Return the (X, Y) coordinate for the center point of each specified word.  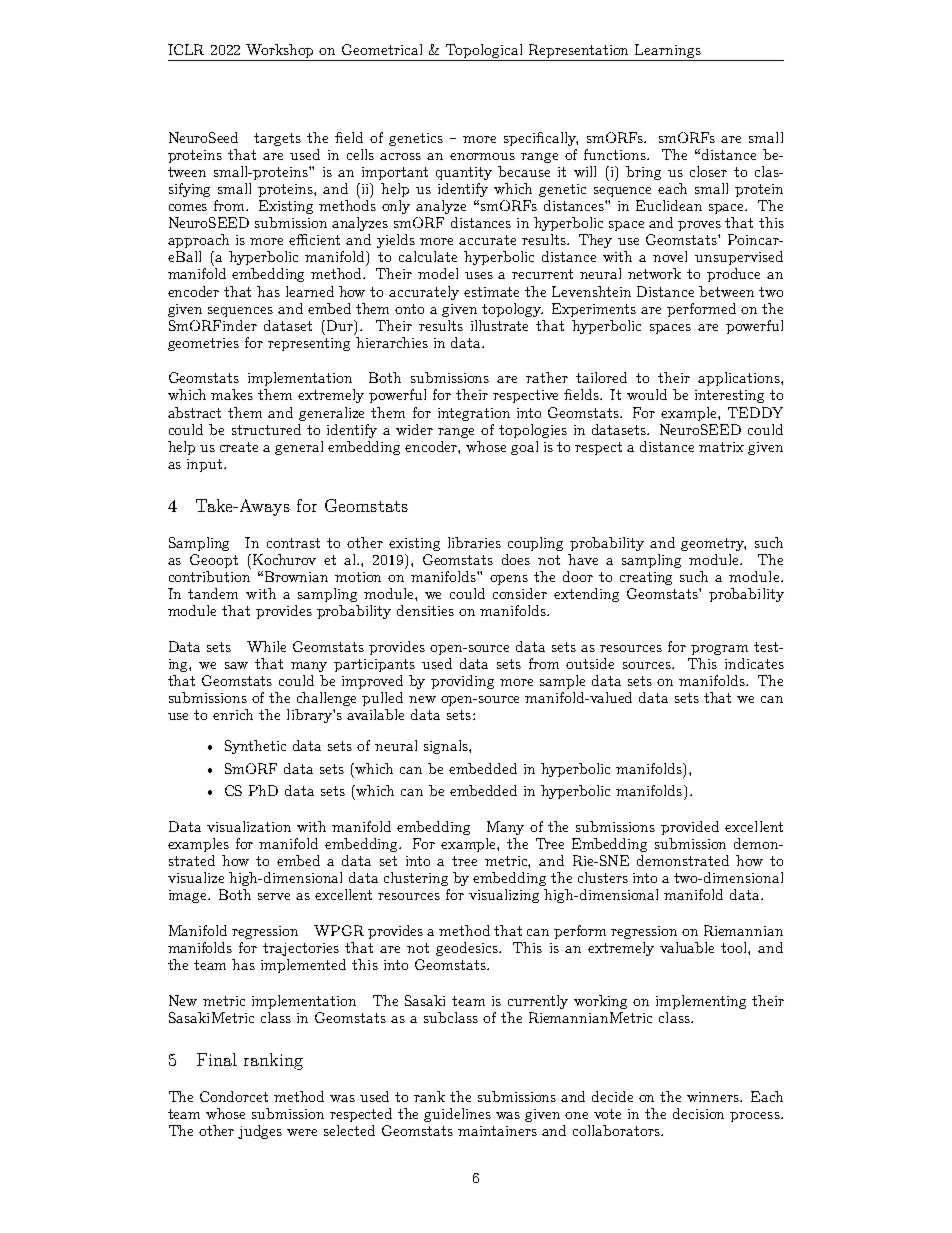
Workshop (281, 52)
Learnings (668, 52)
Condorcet (234, 1096)
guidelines (457, 1115)
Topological (485, 52)
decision (698, 1113)
